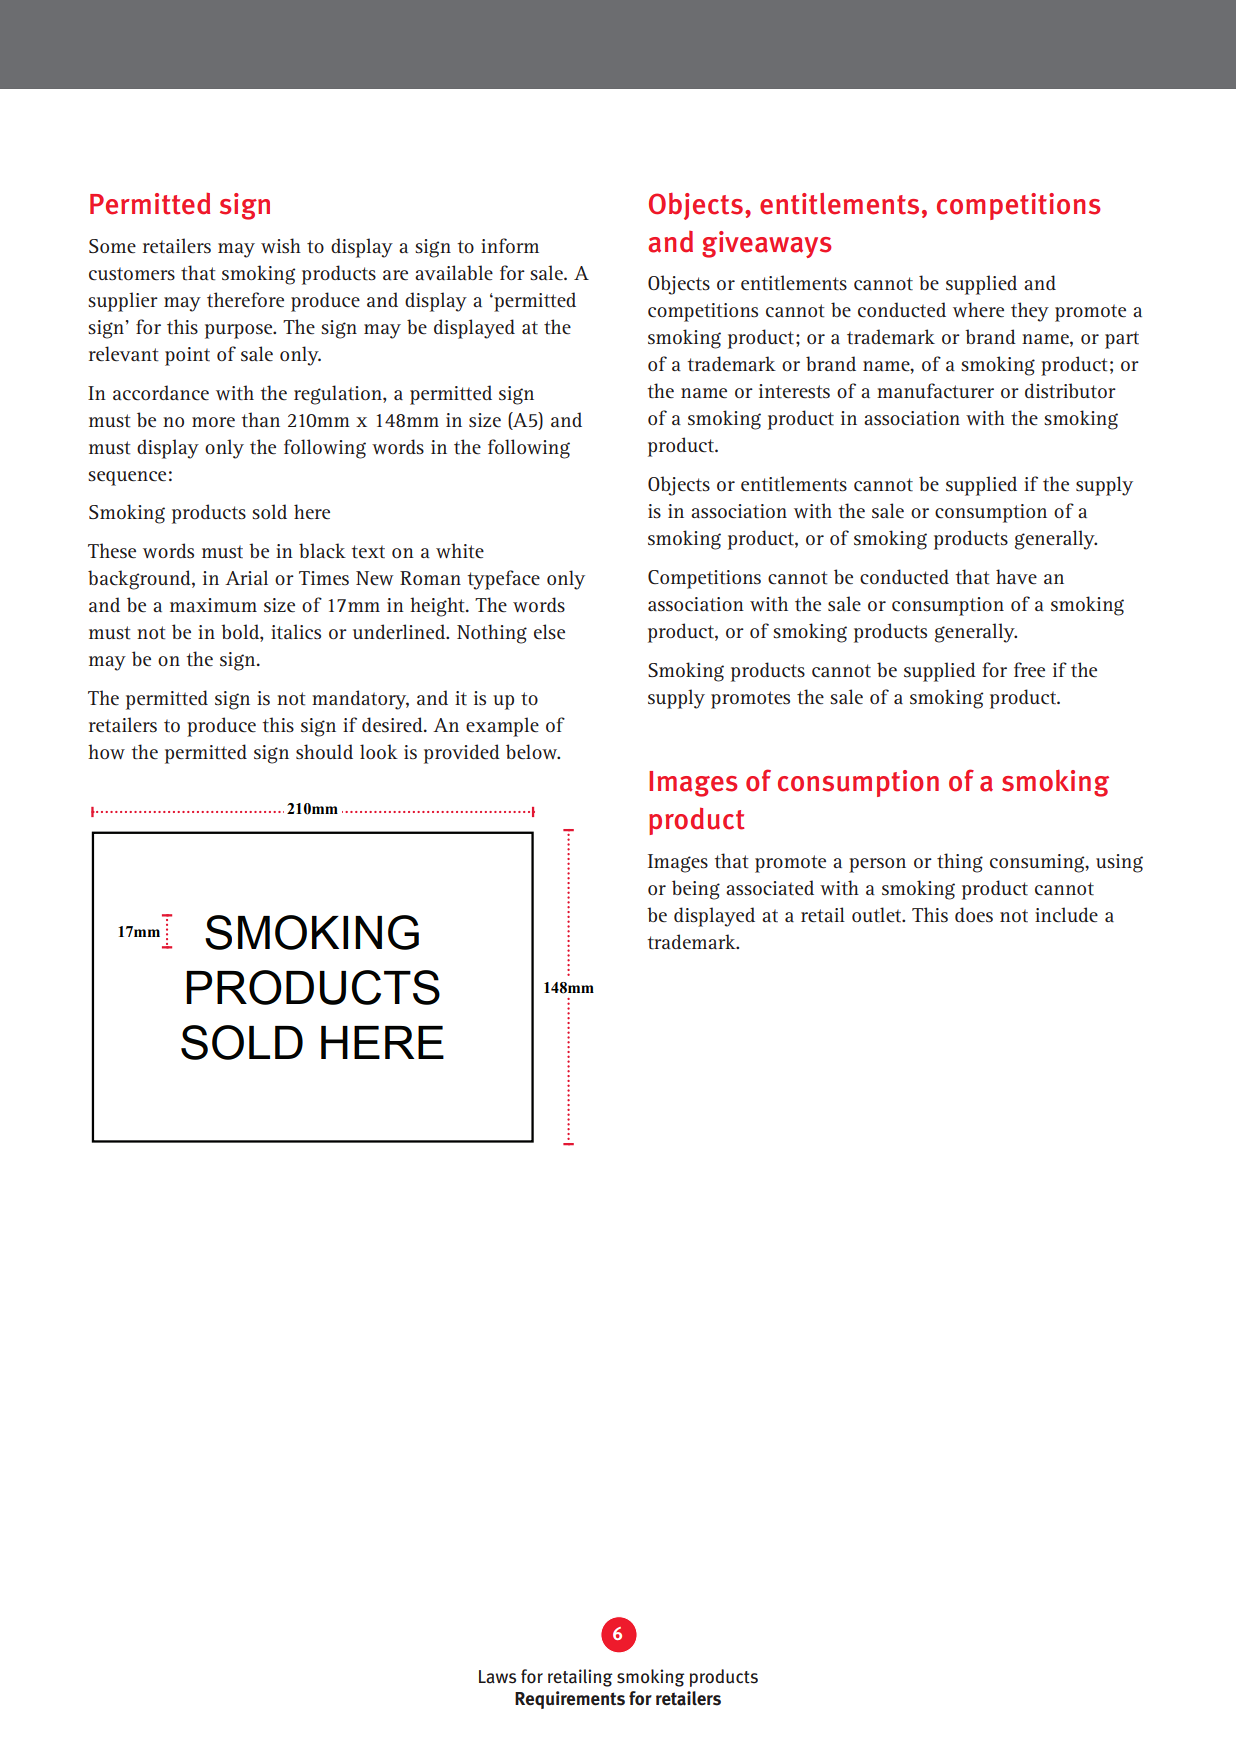  I want to click on typeface, so click(503, 580).
